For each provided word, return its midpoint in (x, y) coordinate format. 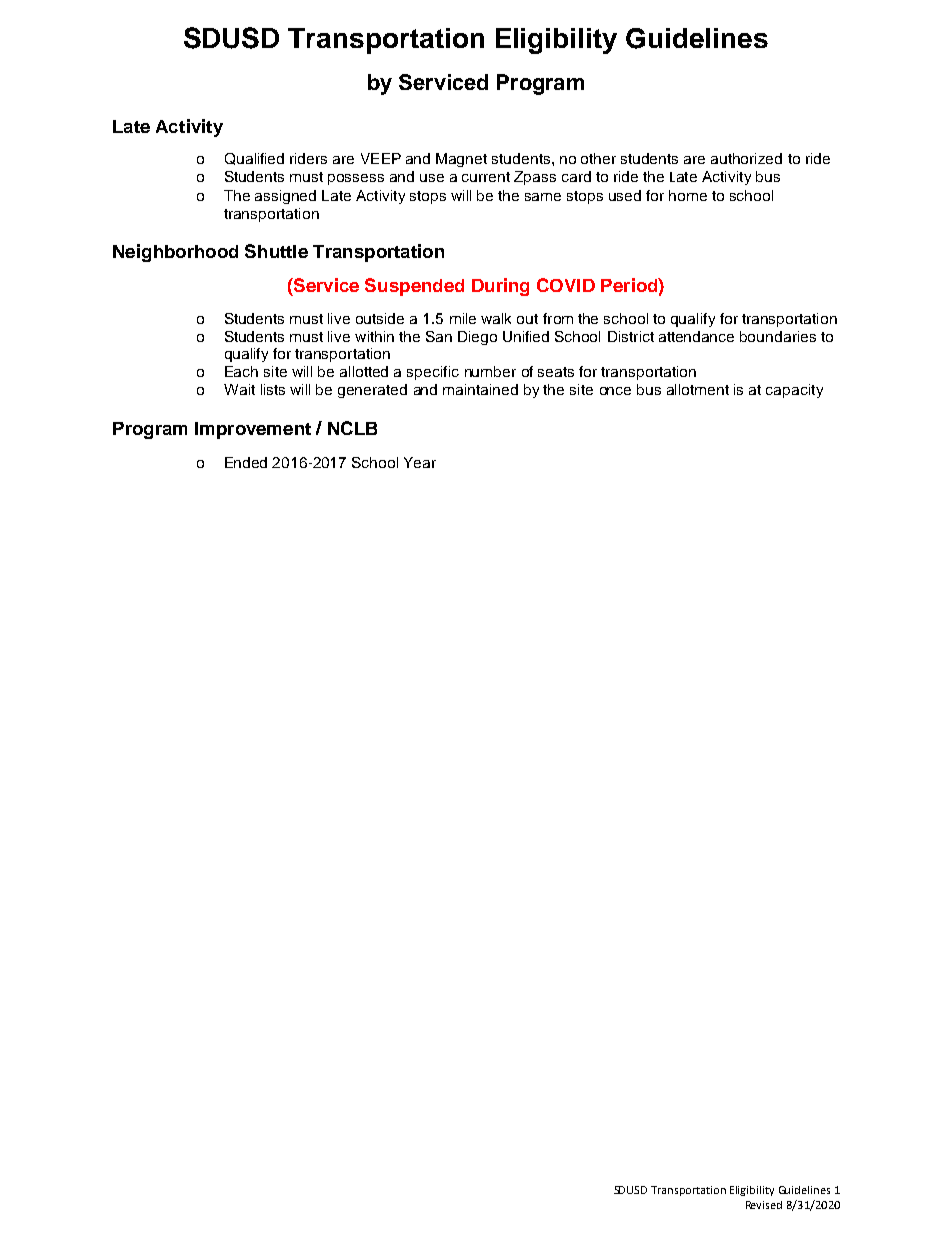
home (688, 195)
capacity (794, 391)
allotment (698, 389)
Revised (764, 1205)
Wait (239, 389)
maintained (480, 389)
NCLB (352, 428)
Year (420, 462)
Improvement (253, 430)
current (486, 177)
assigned (285, 197)
